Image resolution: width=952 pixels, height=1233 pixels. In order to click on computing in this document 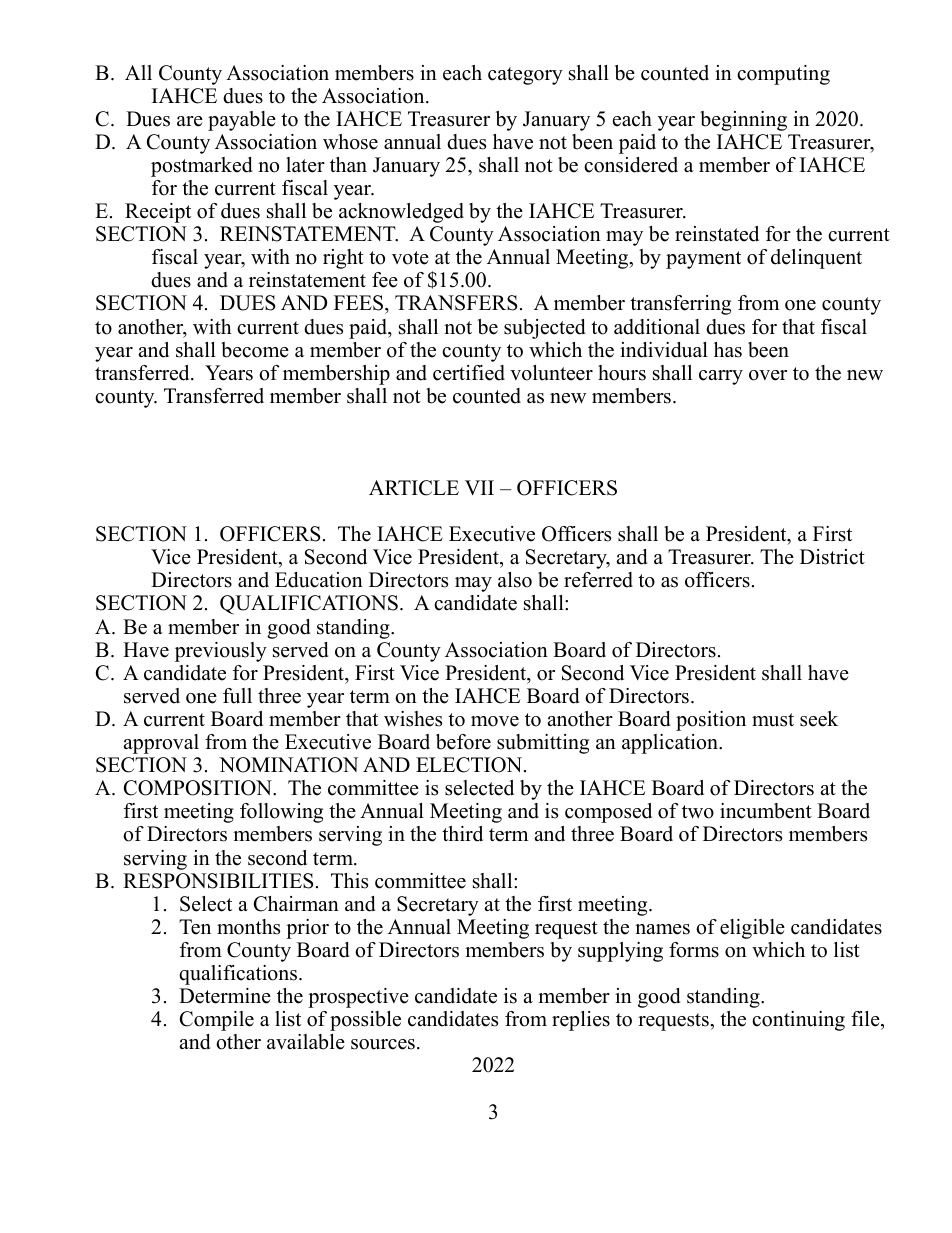, I will do `click(783, 75)`.
